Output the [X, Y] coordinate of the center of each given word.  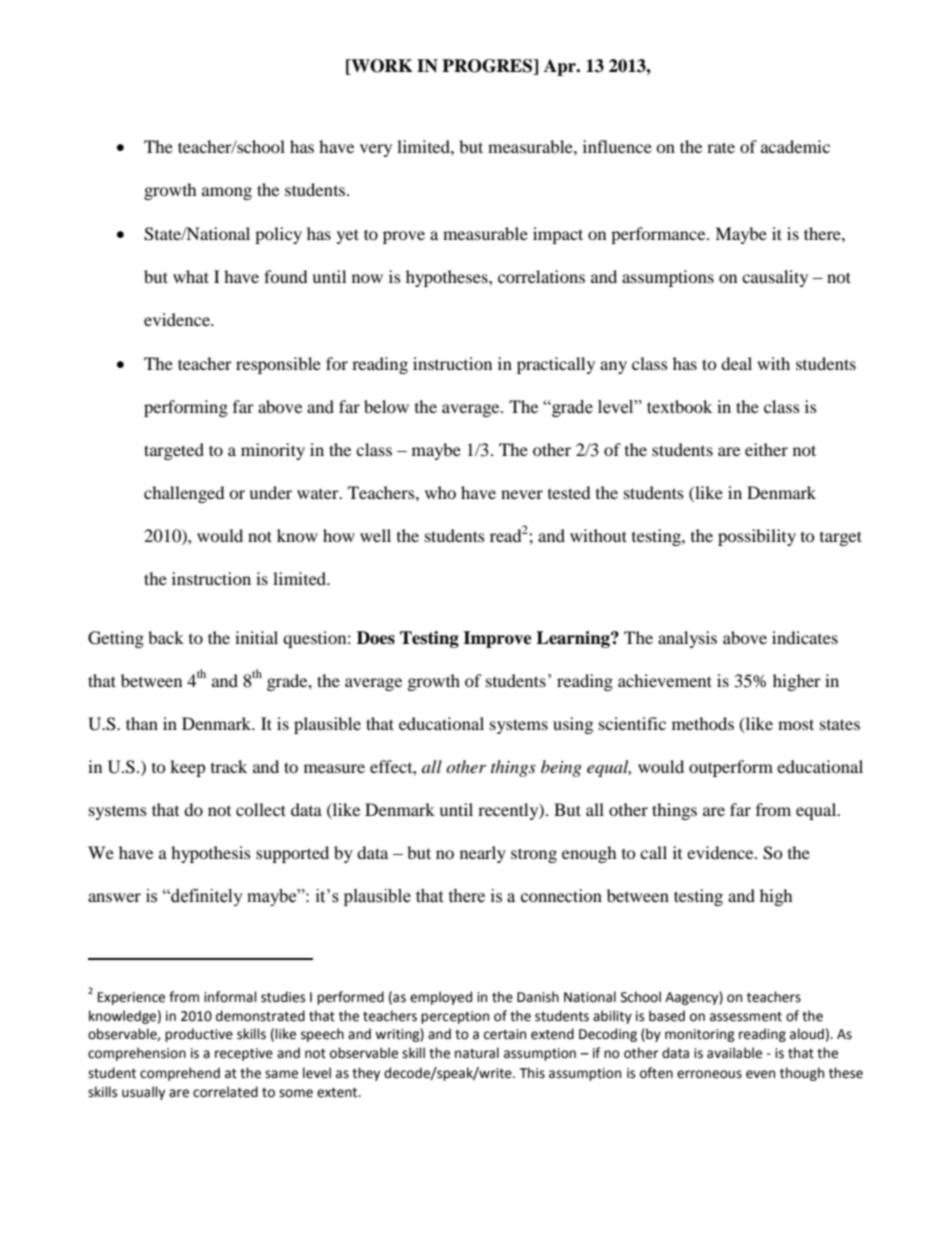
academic [795, 146]
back [166, 637]
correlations [541, 276]
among [227, 193]
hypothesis [211, 854]
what [191, 276]
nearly [483, 854]
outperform [731, 768]
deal [736, 363]
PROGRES [488, 67]
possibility [757, 537]
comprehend [180, 1074]
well [375, 535]
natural [477, 1053]
